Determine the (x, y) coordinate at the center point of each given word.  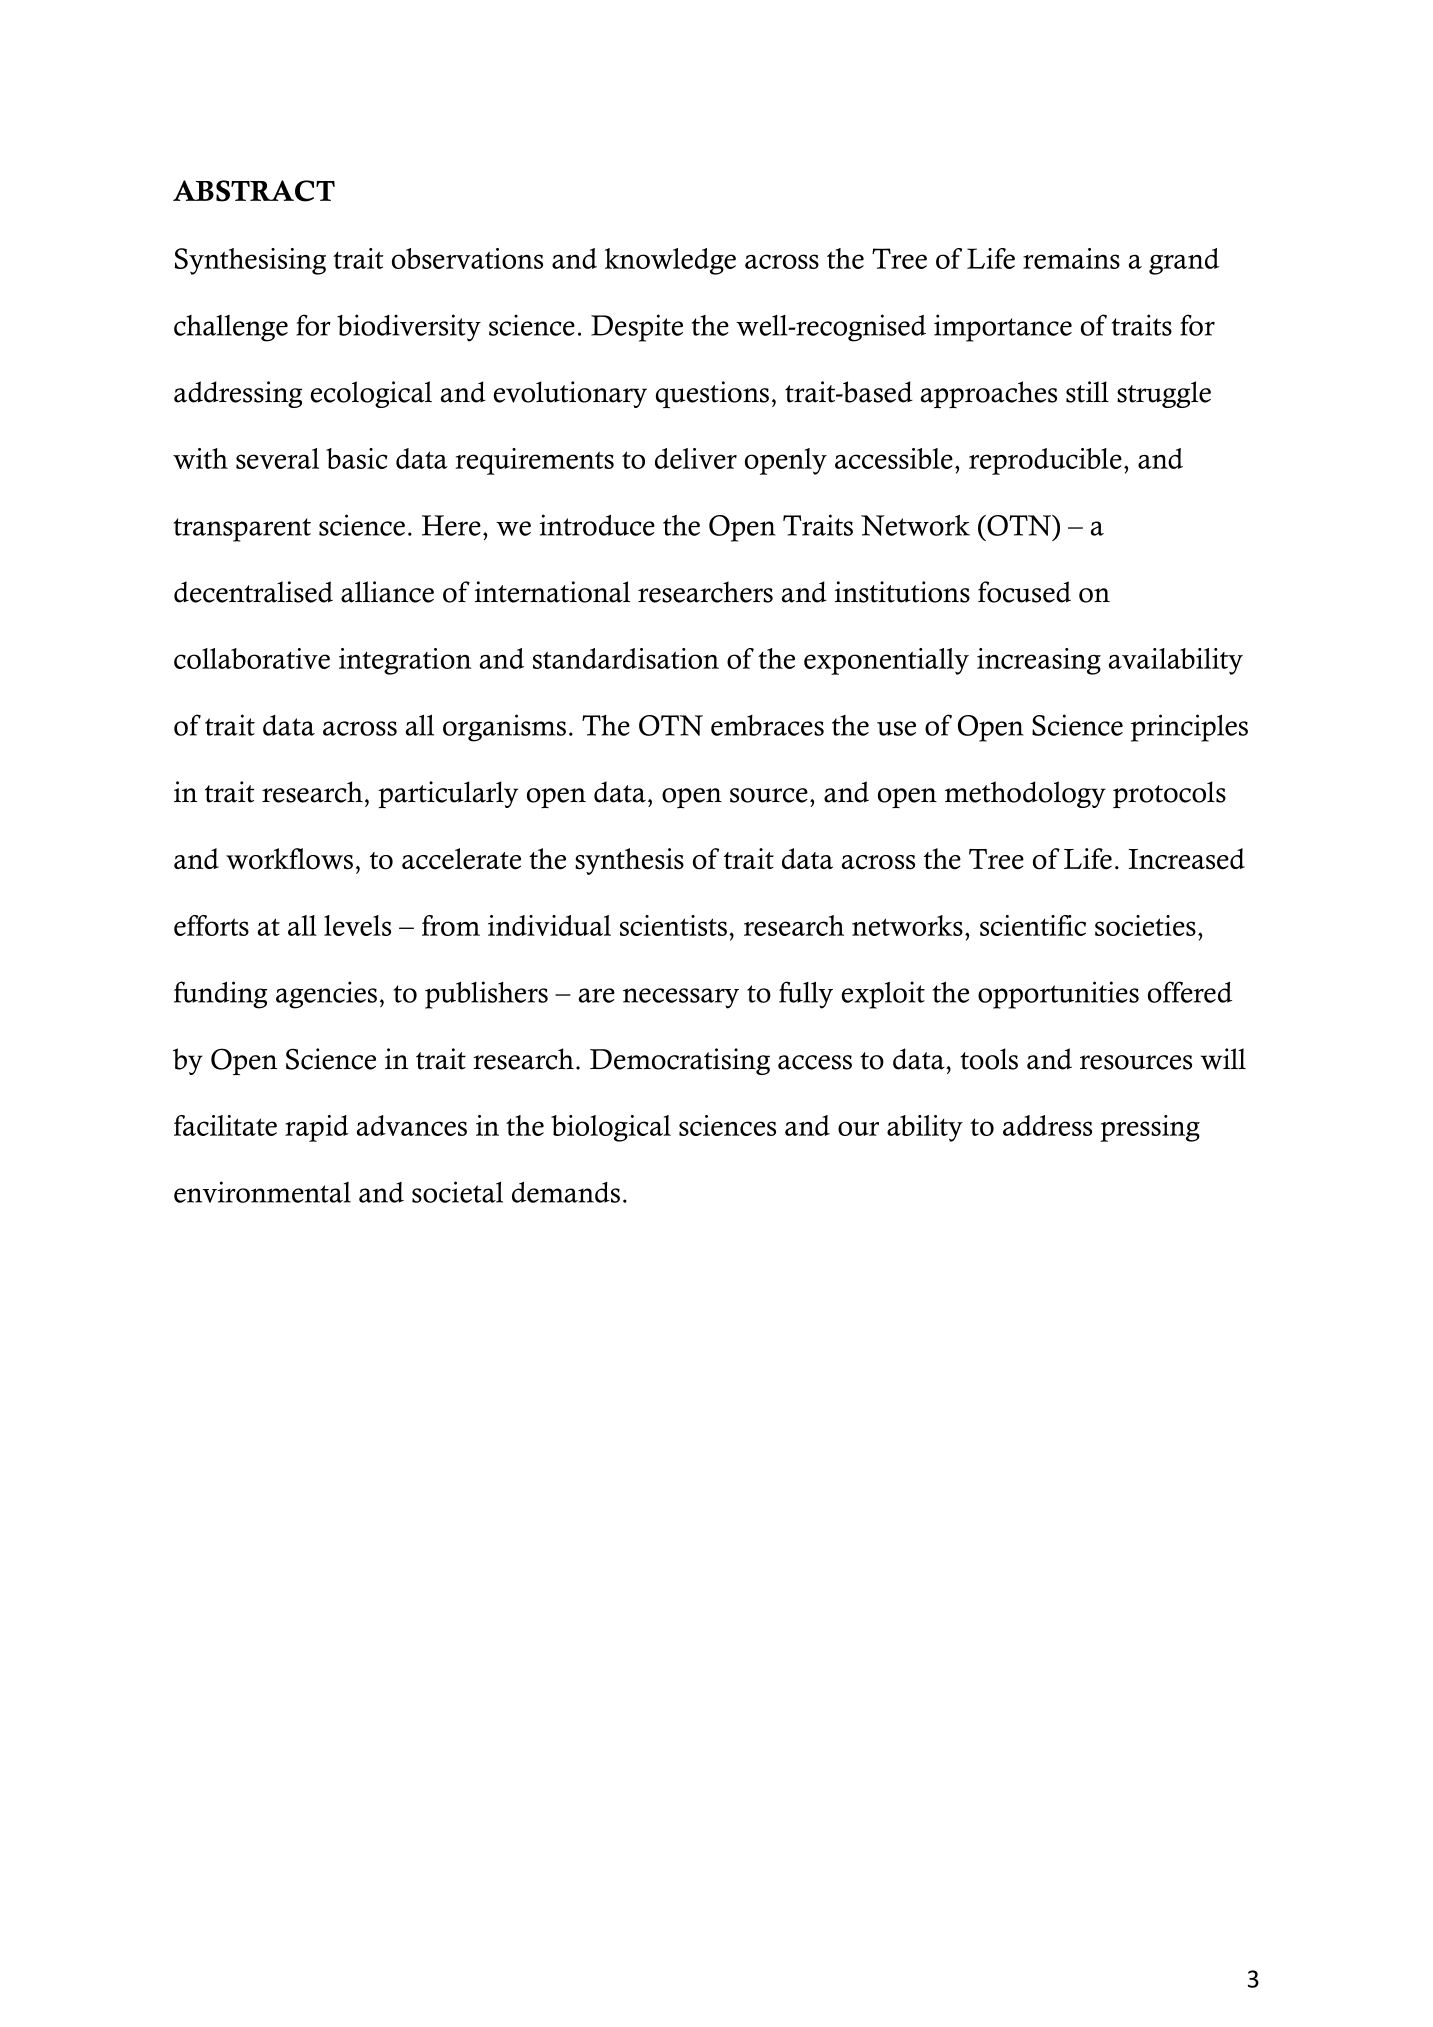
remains (1071, 258)
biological (611, 1128)
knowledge (670, 261)
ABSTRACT (254, 191)
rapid (317, 1128)
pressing (1150, 1128)
